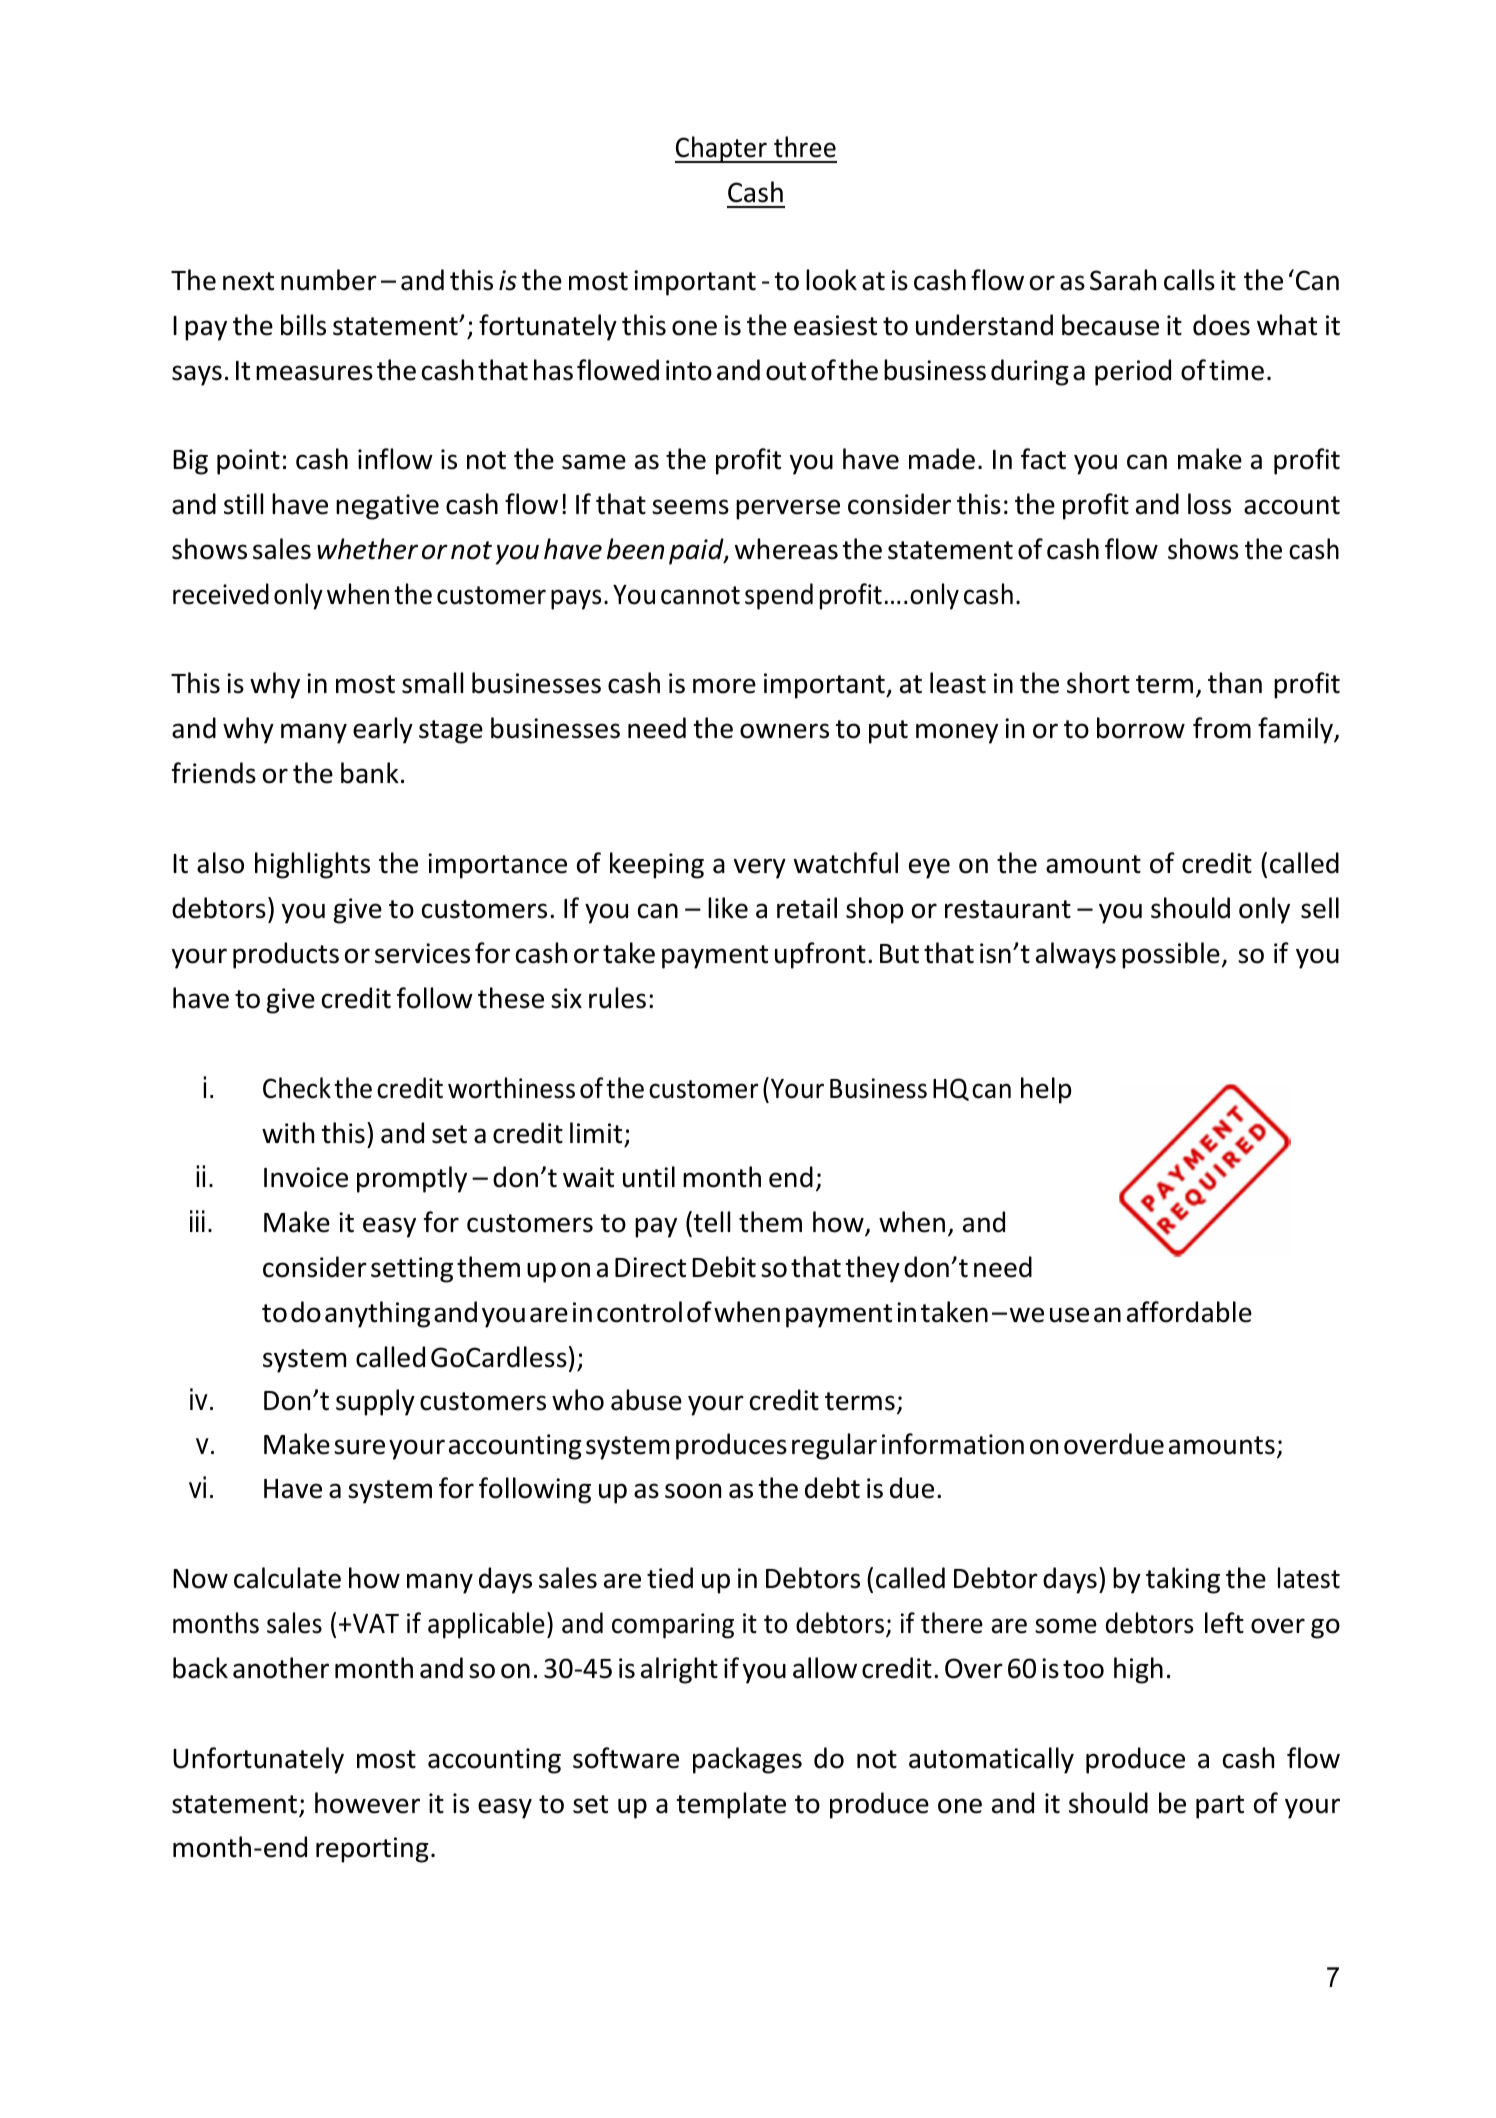 This image has width=1496, height=2118. What do you see at coordinates (1189, 280) in the image?
I see `calls` at bounding box center [1189, 280].
